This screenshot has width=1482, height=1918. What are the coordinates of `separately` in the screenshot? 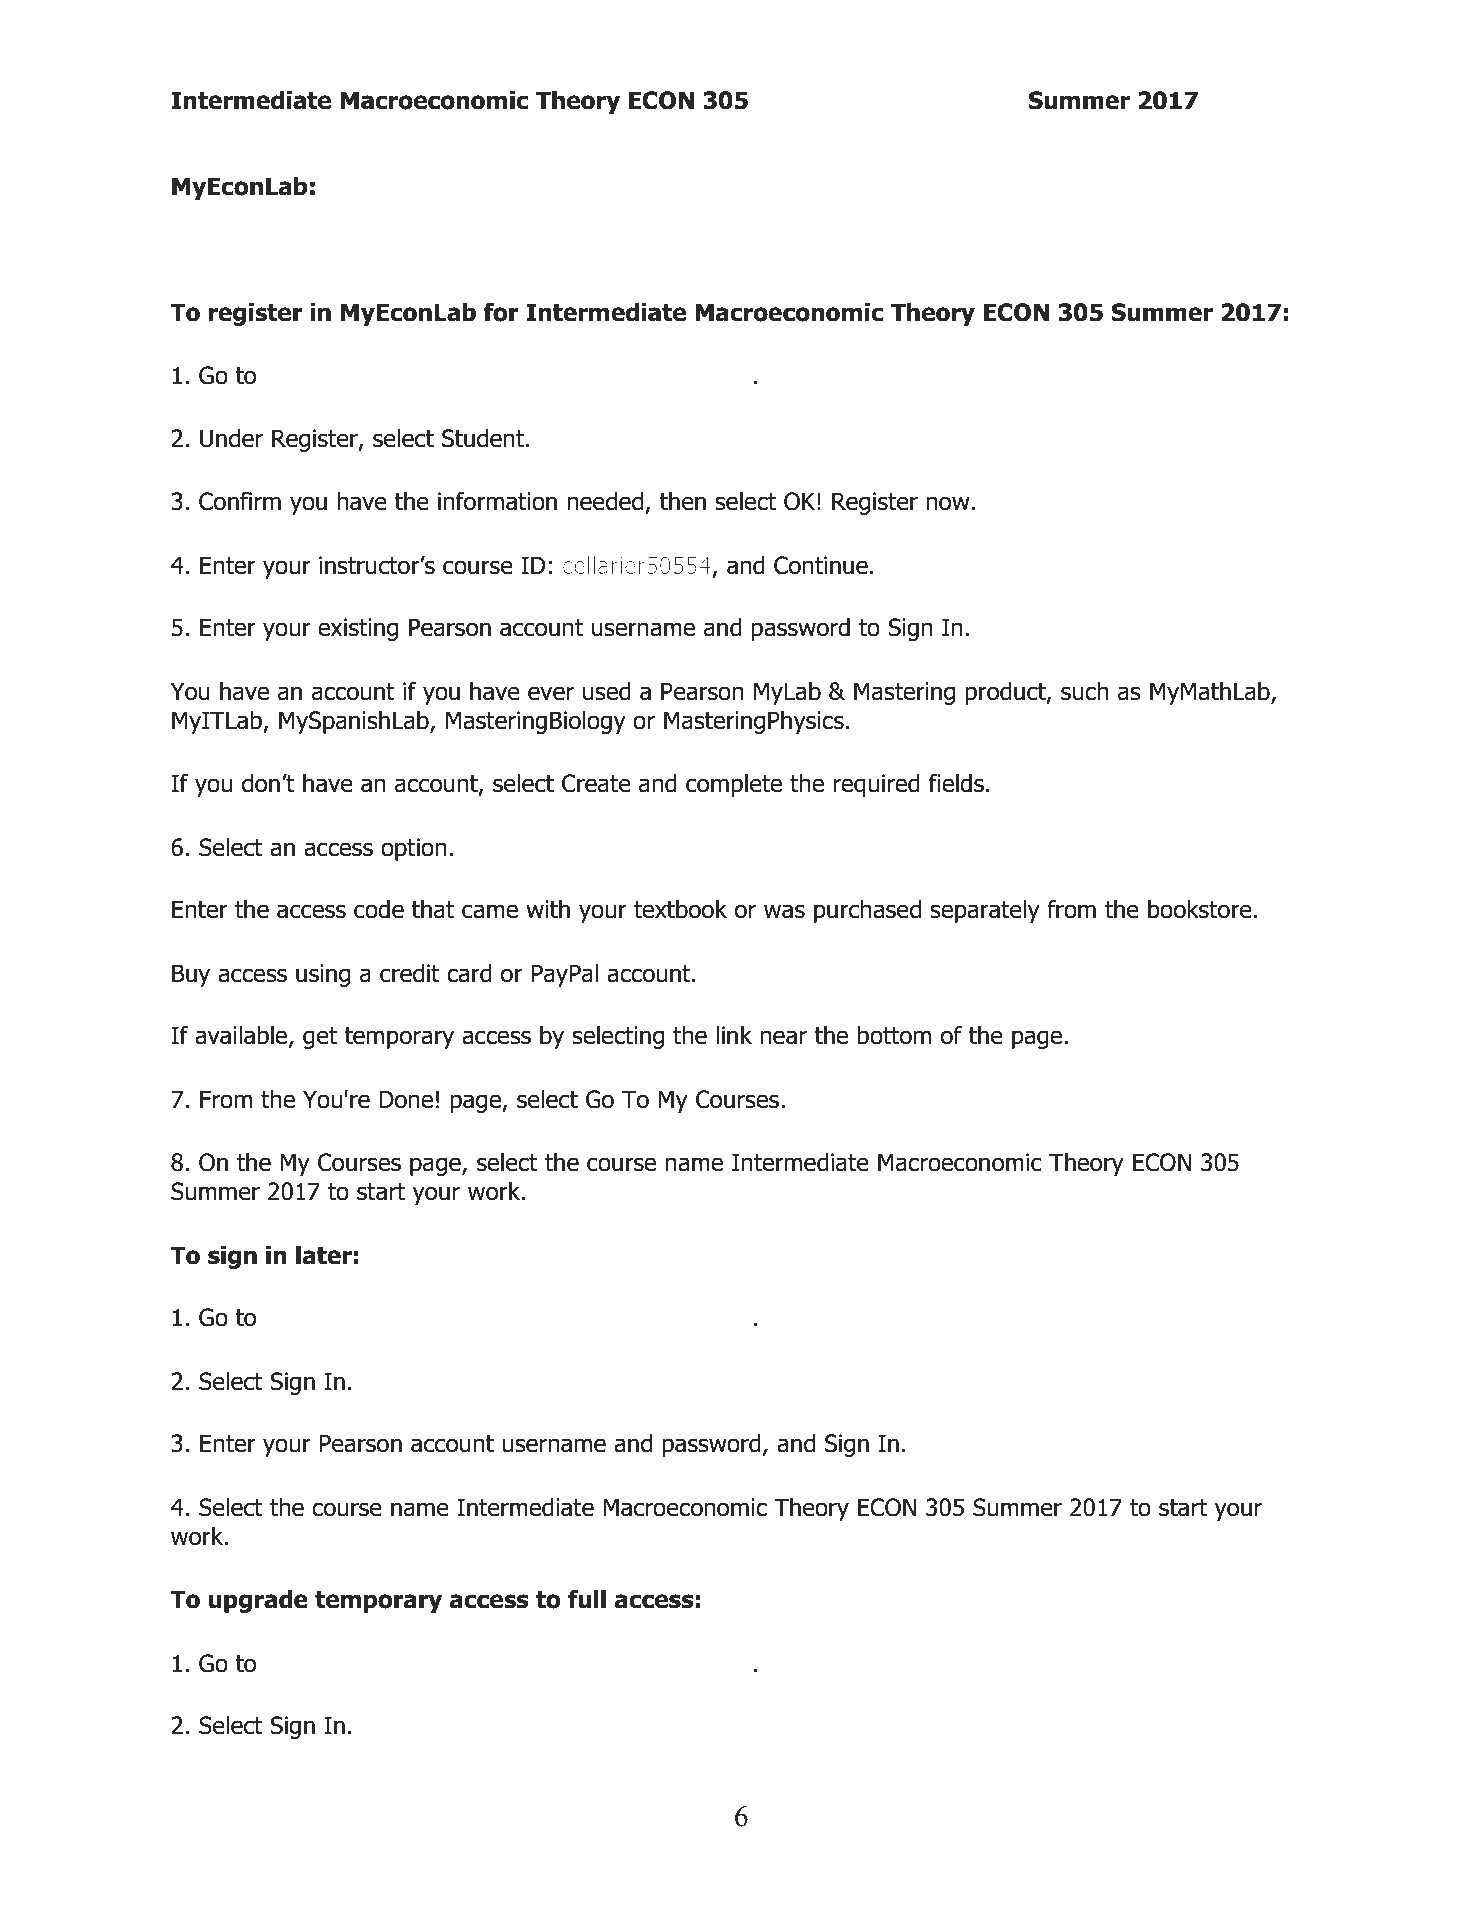 It's located at (985, 911).
